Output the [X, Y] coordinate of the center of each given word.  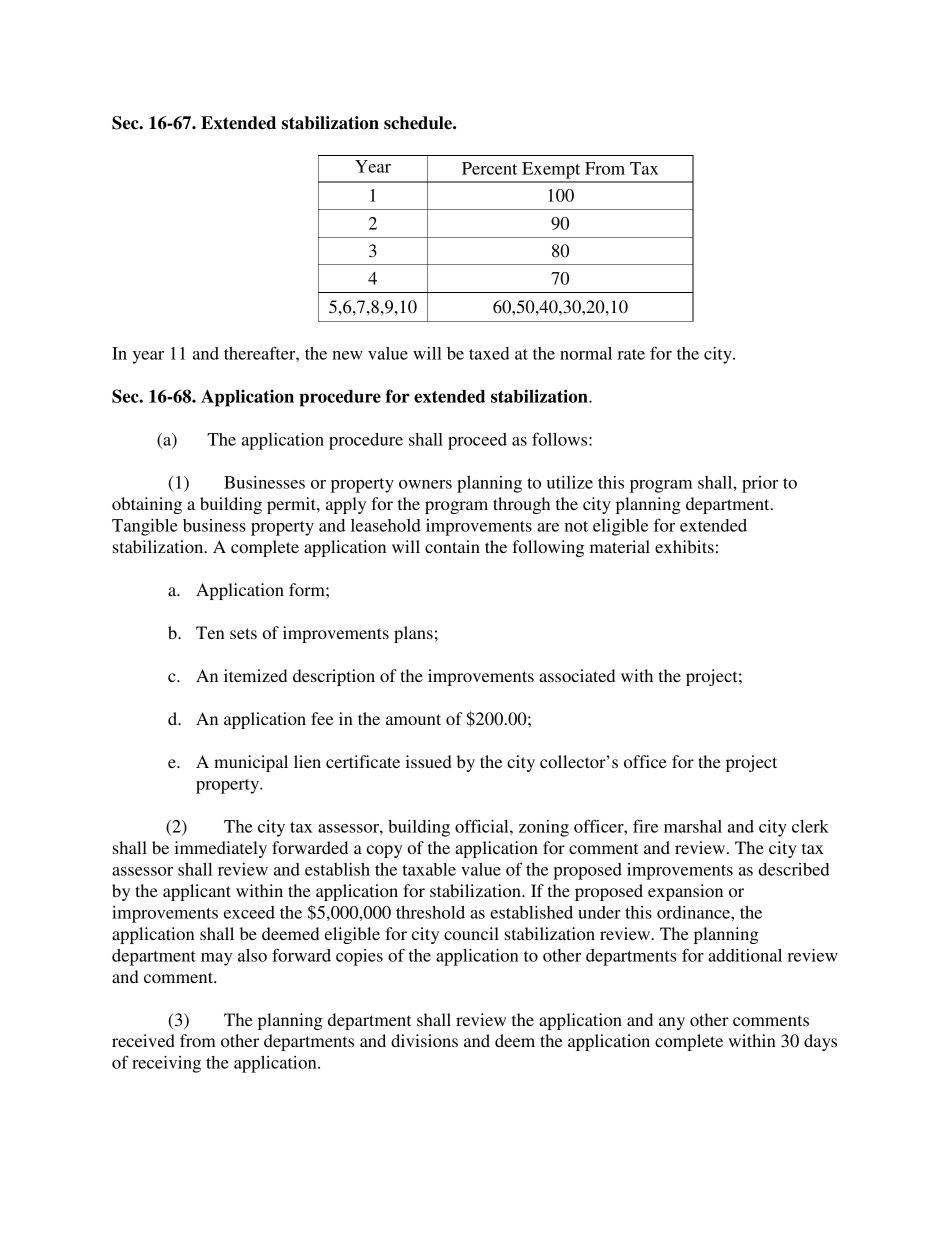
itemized [255, 675]
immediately [221, 849]
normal [586, 353]
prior [760, 484]
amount [413, 719]
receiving [166, 1064]
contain [452, 546]
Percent [489, 168]
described [794, 869]
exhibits [684, 546]
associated [577, 675]
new [347, 355]
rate [631, 354]
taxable [429, 869]
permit [292, 505]
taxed [489, 353]
